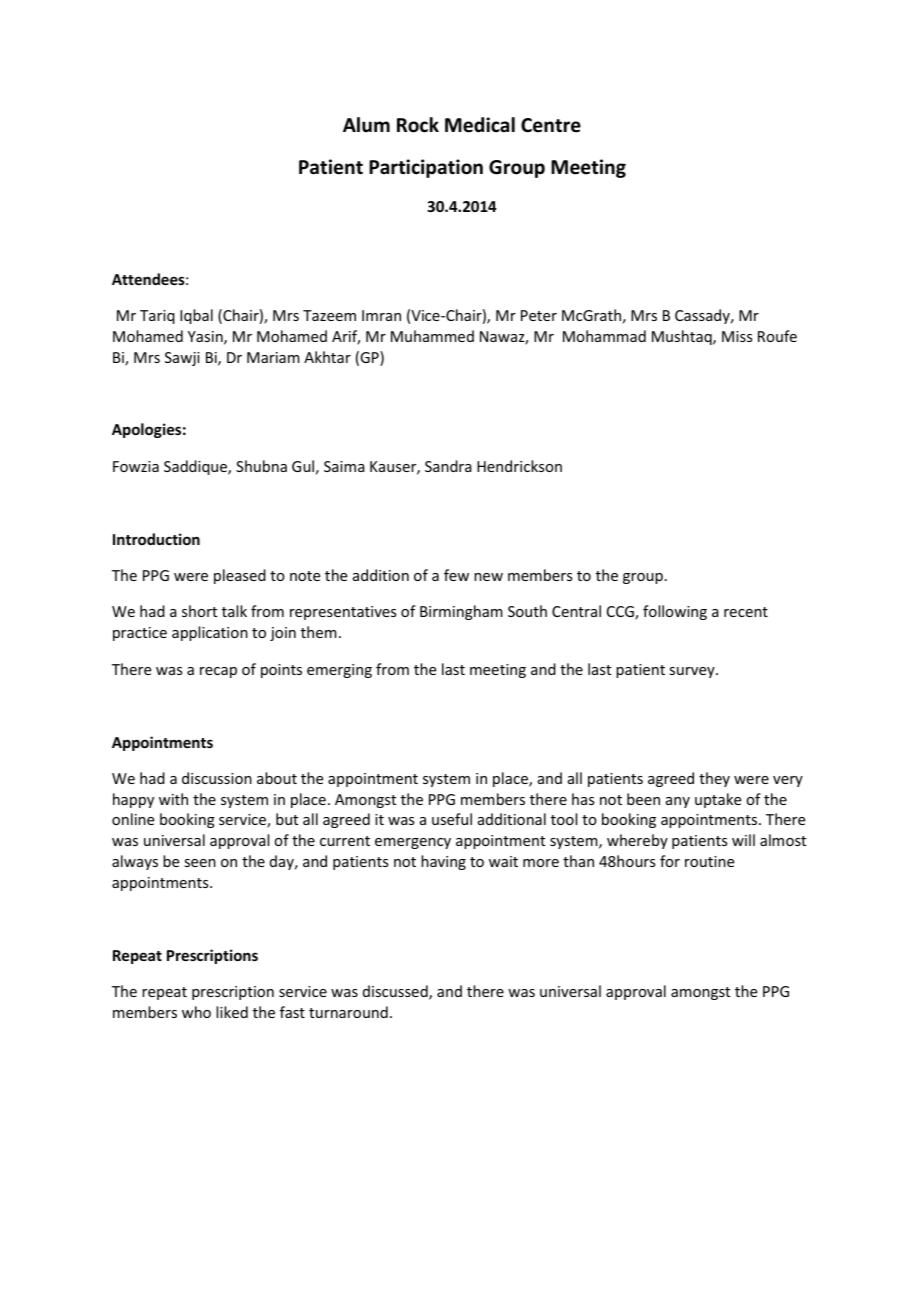  I want to click on Iqbal, so click(196, 316).
